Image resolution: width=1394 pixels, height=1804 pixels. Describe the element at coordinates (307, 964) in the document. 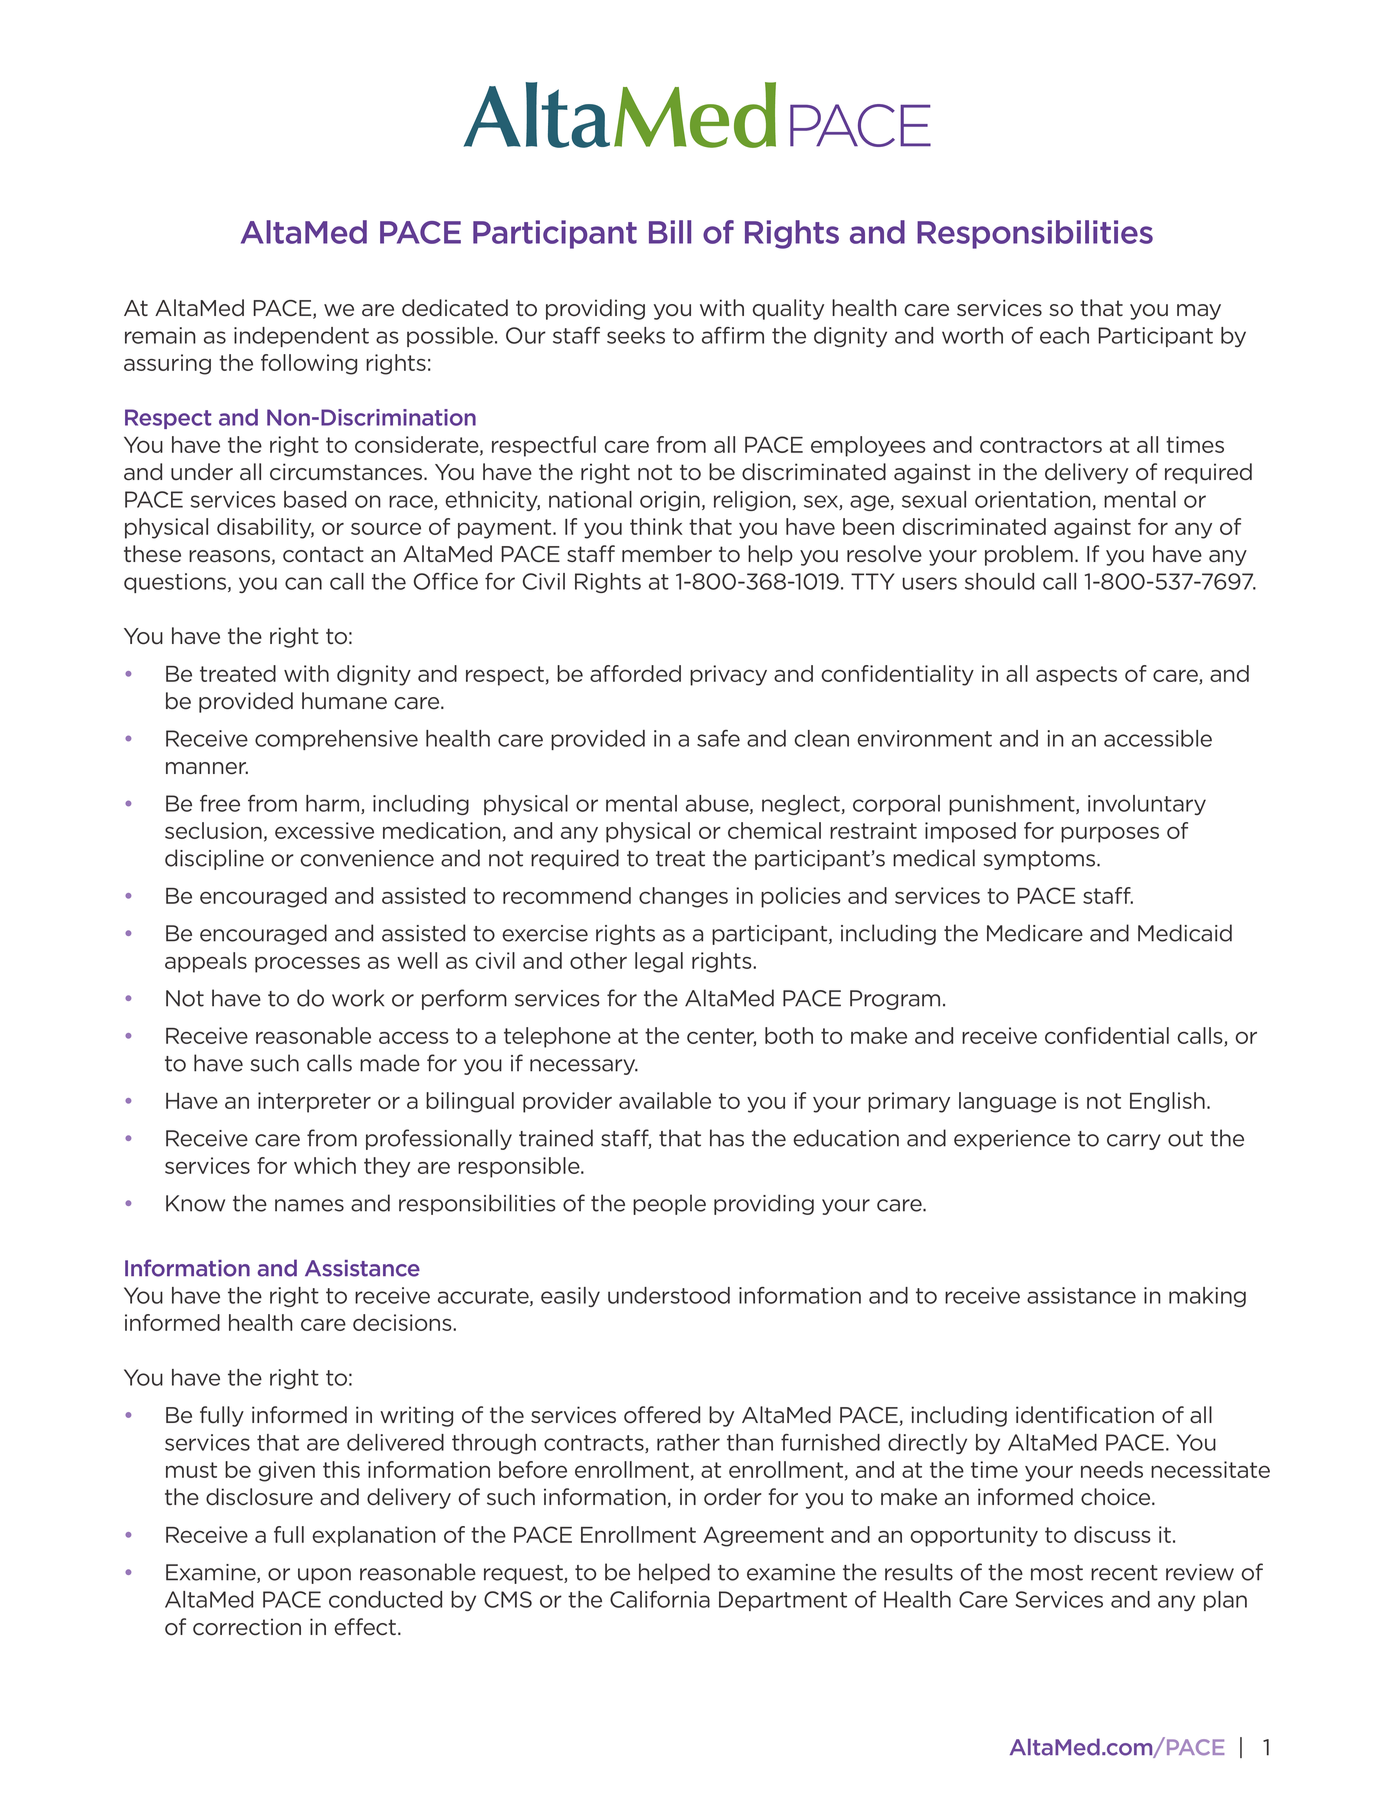

I see `processes` at that location.
